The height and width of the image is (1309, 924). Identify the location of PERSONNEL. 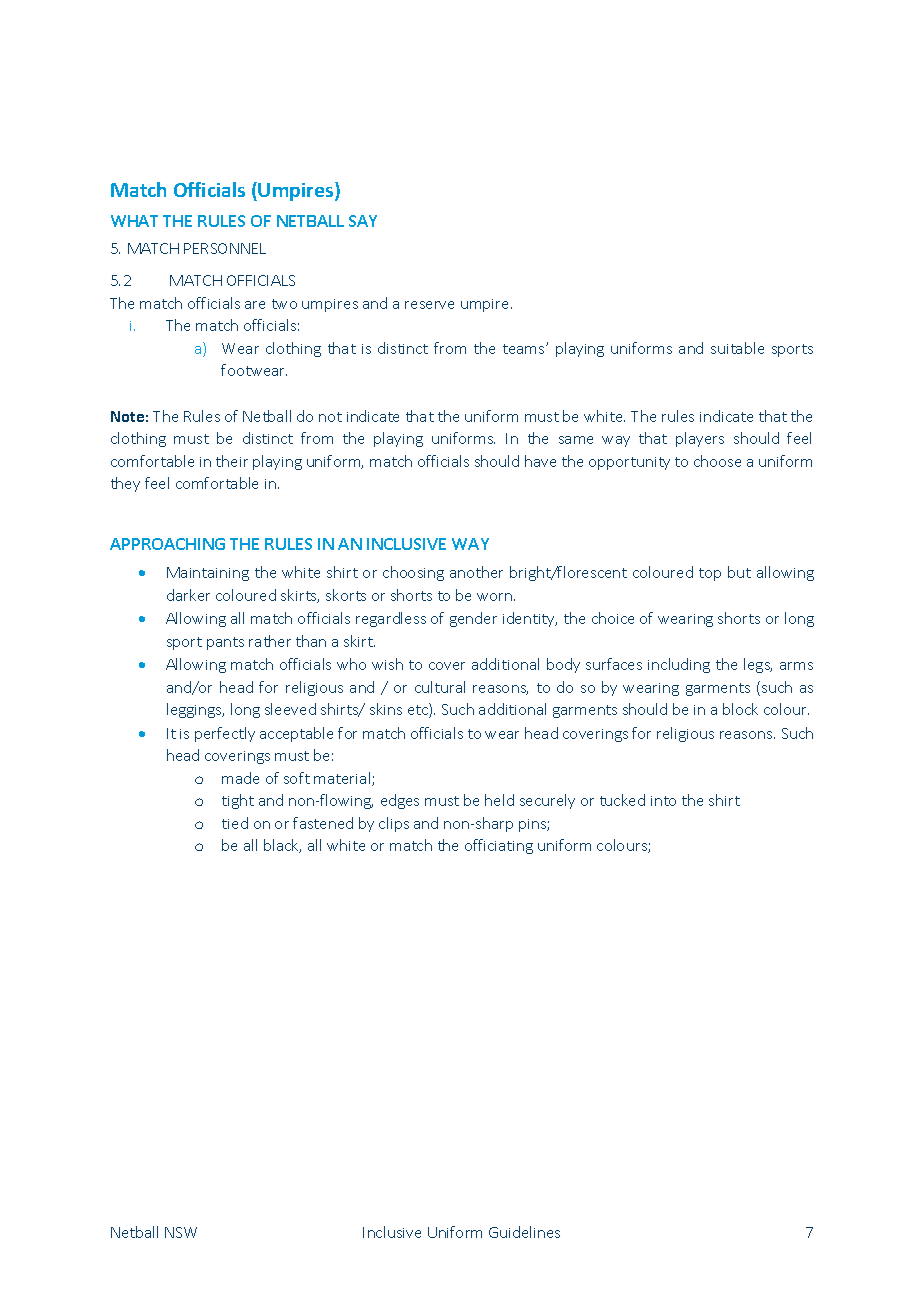
(225, 248).
